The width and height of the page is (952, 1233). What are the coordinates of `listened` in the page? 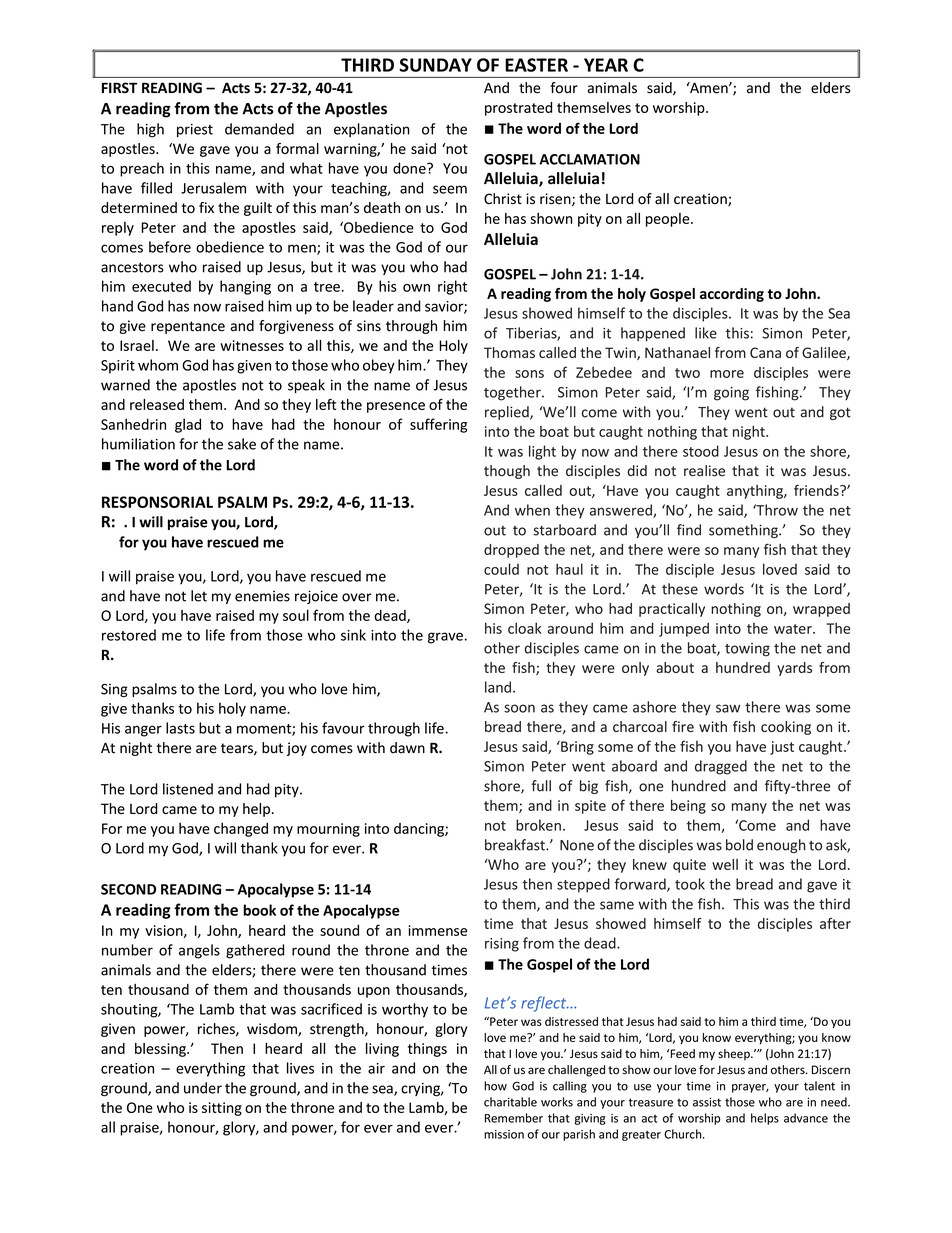 It's located at (188, 789).
